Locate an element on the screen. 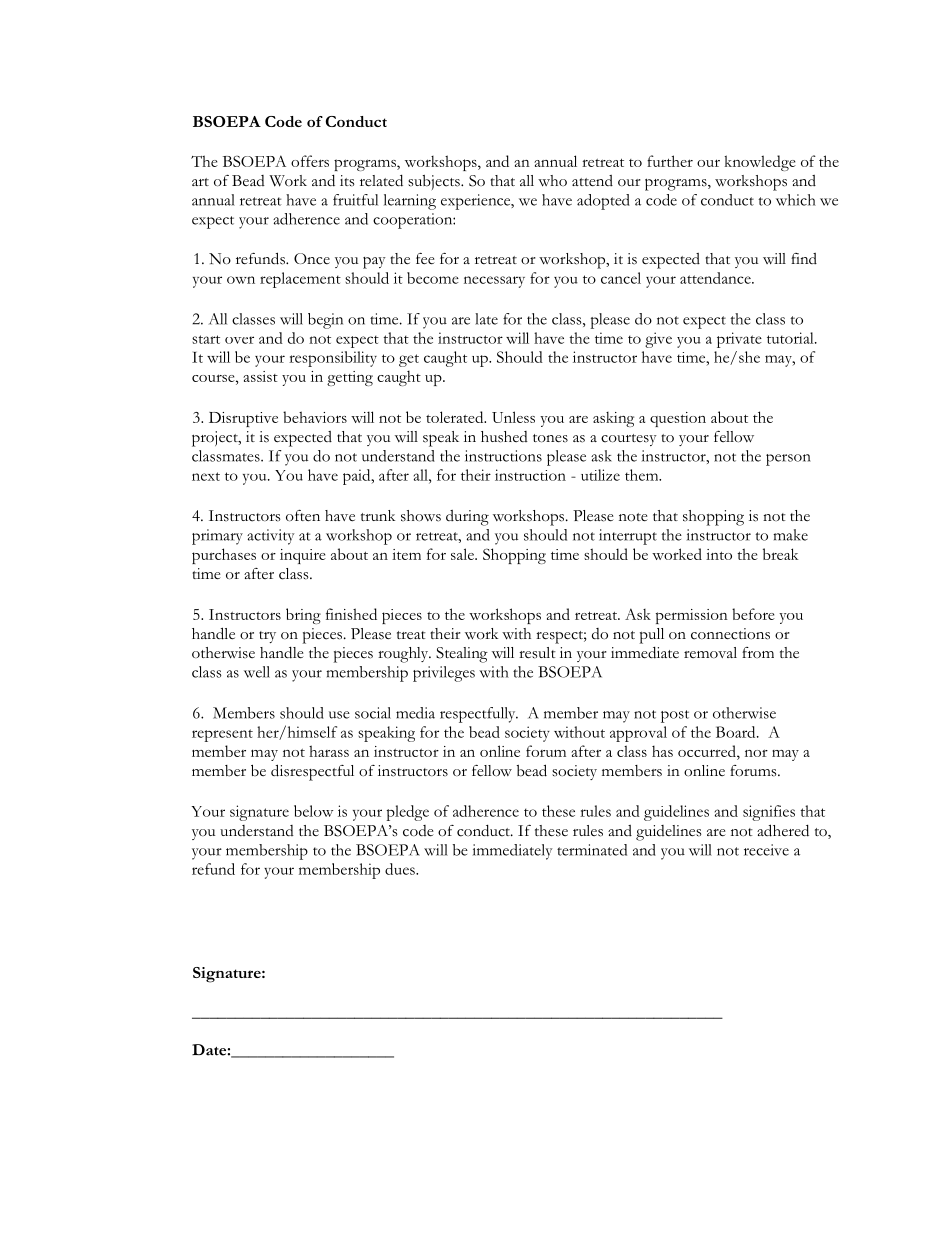 The width and height of the screenshot is (952, 1233). private is located at coordinates (739, 340).
